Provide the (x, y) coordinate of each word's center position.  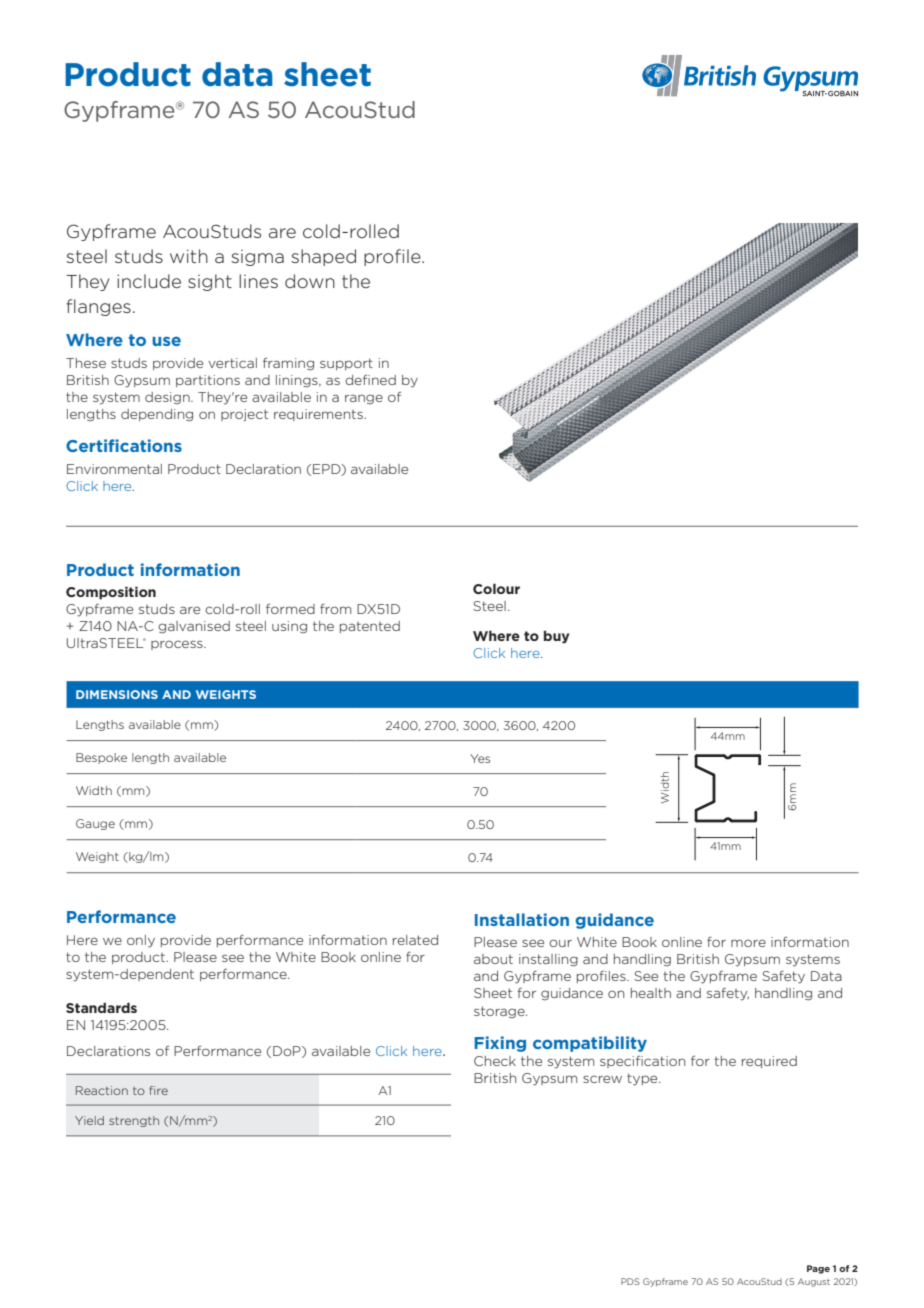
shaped (323, 257)
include (149, 281)
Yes (480, 758)
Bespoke (101, 758)
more (748, 943)
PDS (630, 1281)
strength (134, 1121)
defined (370, 379)
